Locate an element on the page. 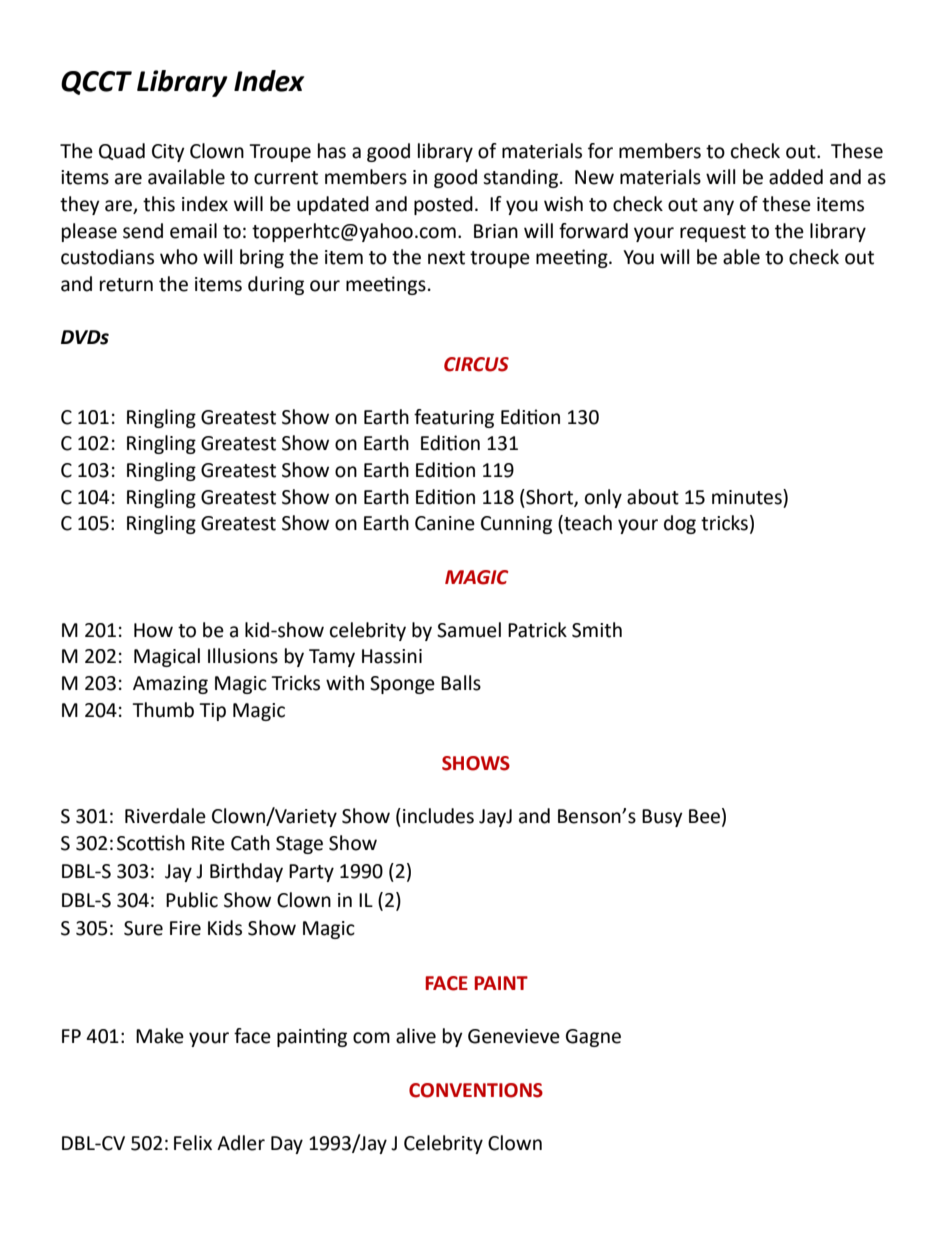 The height and width of the document is (1233, 952). Smith is located at coordinates (597, 630).
